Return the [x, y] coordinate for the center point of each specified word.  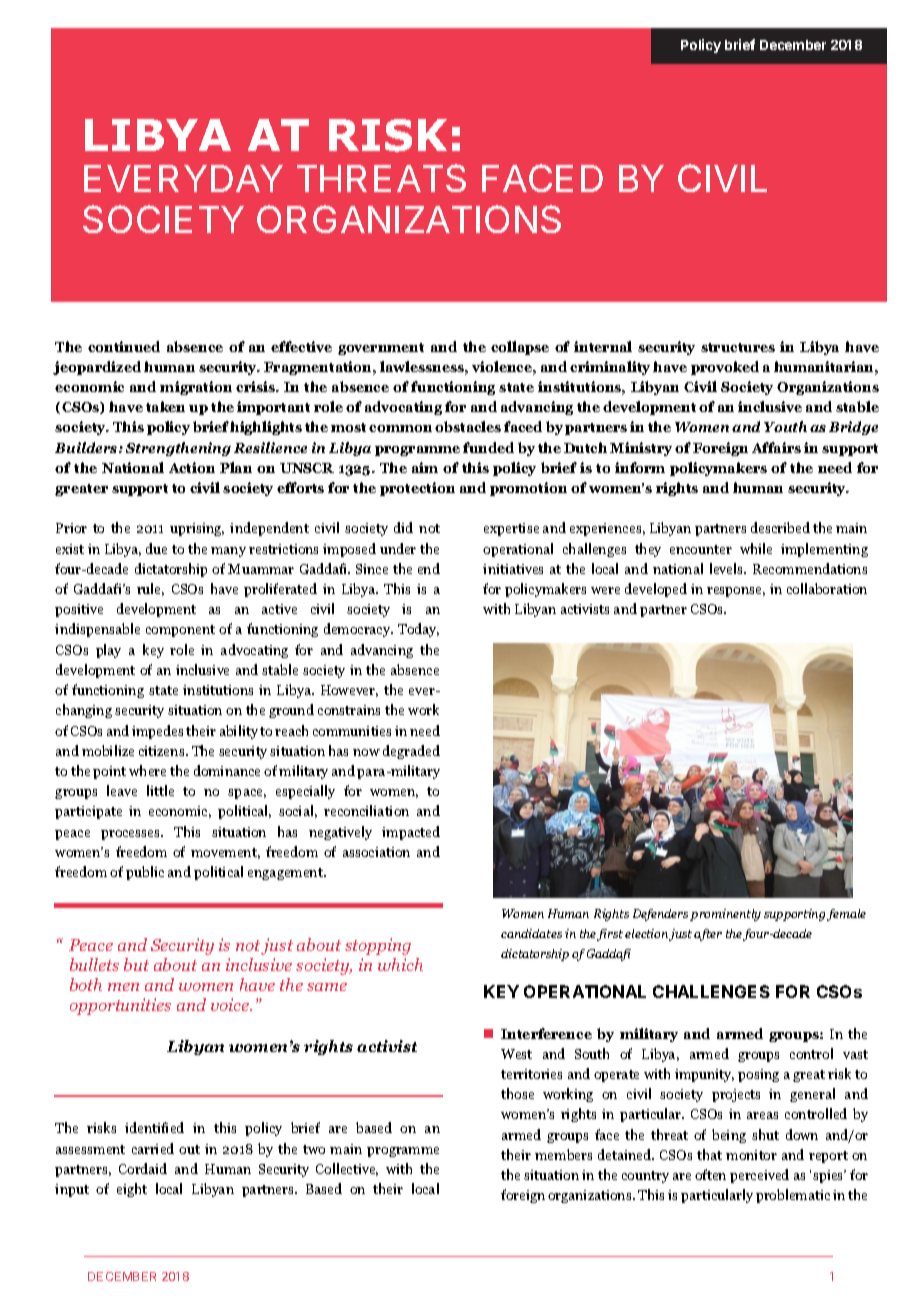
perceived [759, 1176]
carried [153, 1148]
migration [196, 388]
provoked [725, 368]
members [563, 1154]
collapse [520, 348]
